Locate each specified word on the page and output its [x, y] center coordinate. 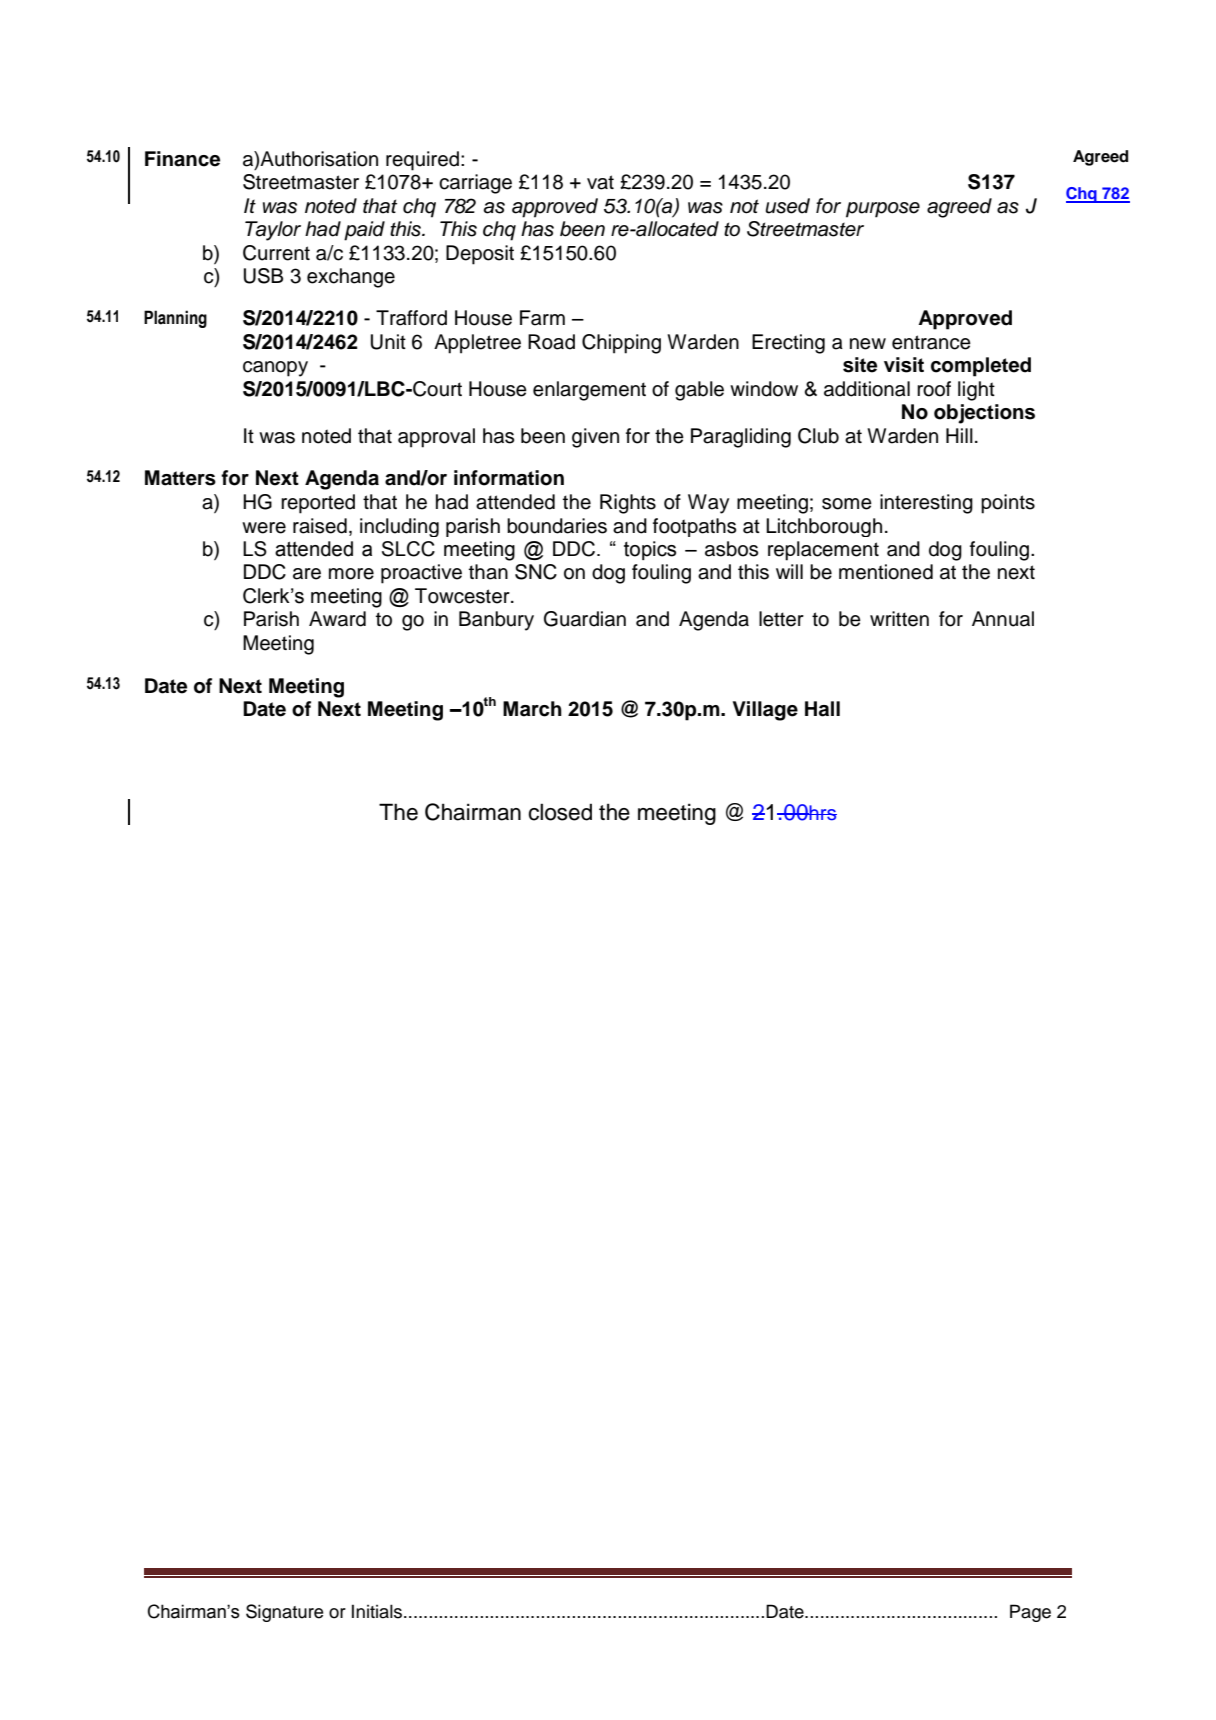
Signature [284, 1613]
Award [337, 619]
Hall [822, 709]
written [899, 619]
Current [276, 253]
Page [1030, 1613]
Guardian [585, 619]
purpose [883, 210]
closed [560, 812]
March [532, 709]
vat [600, 182]
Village [765, 711]
